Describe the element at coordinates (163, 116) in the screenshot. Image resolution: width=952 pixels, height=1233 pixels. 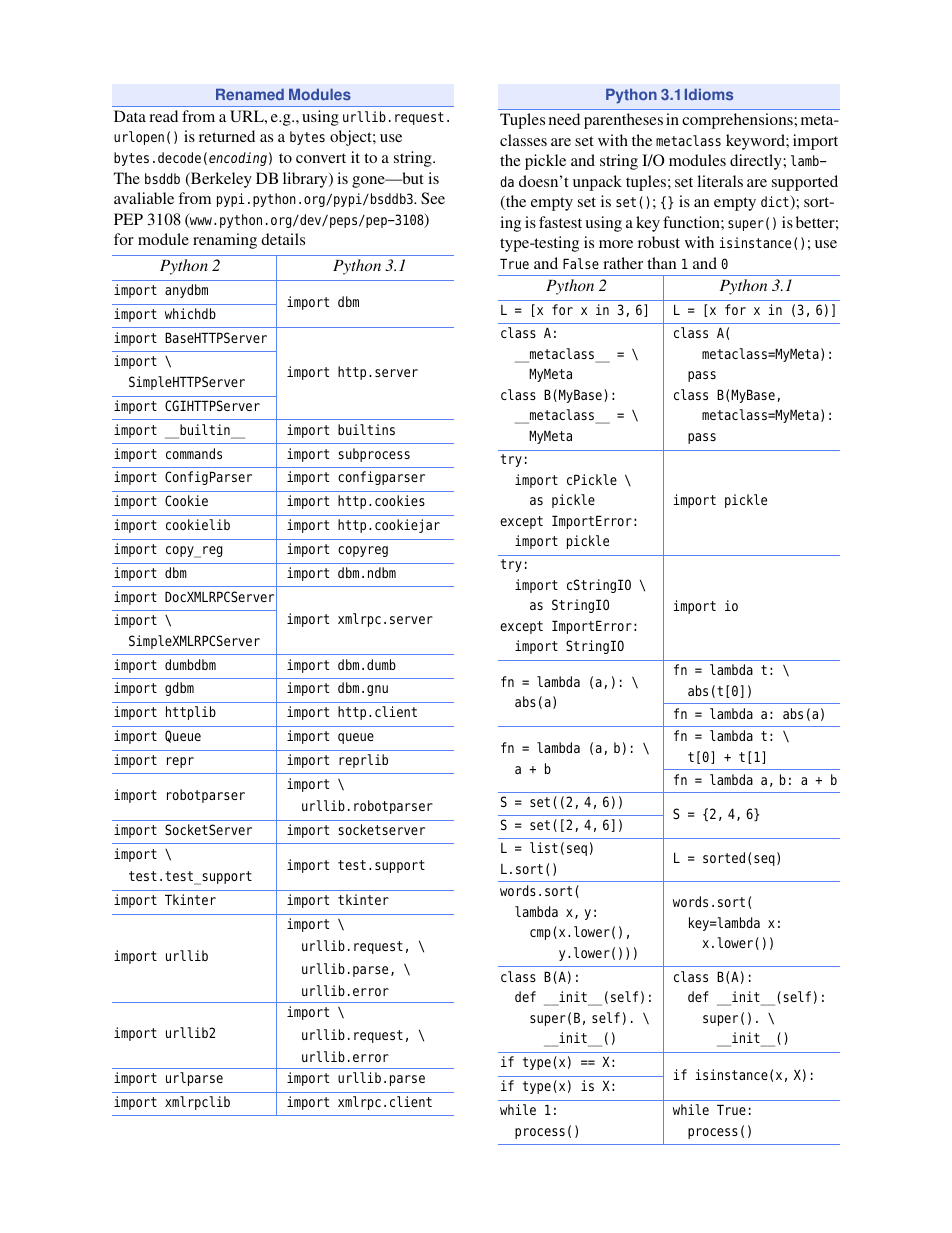
I see `read` at that location.
